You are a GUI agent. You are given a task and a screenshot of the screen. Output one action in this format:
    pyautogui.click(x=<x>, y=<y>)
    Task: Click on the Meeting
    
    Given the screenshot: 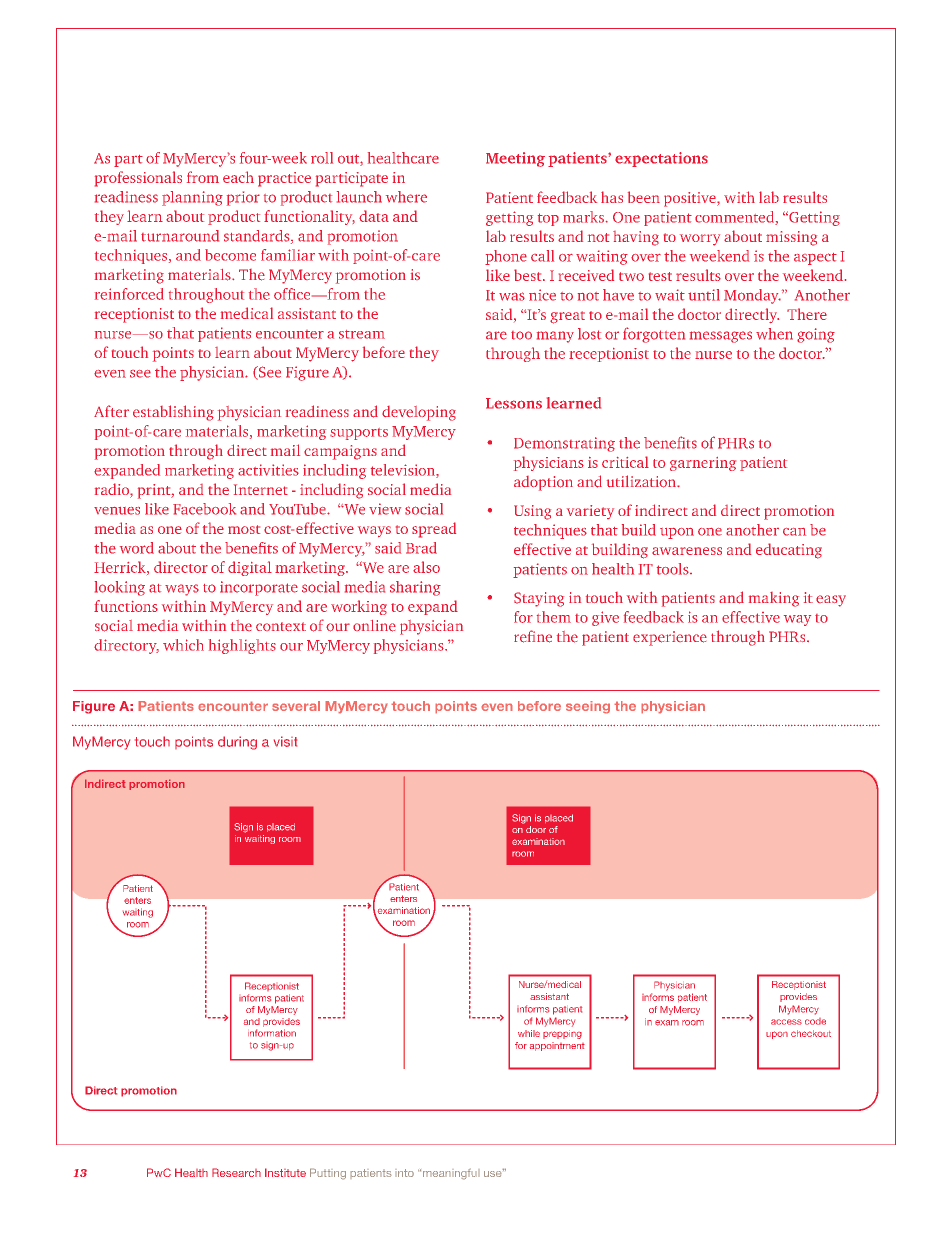 What is the action you would take?
    pyautogui.click(x=515, y=159)
